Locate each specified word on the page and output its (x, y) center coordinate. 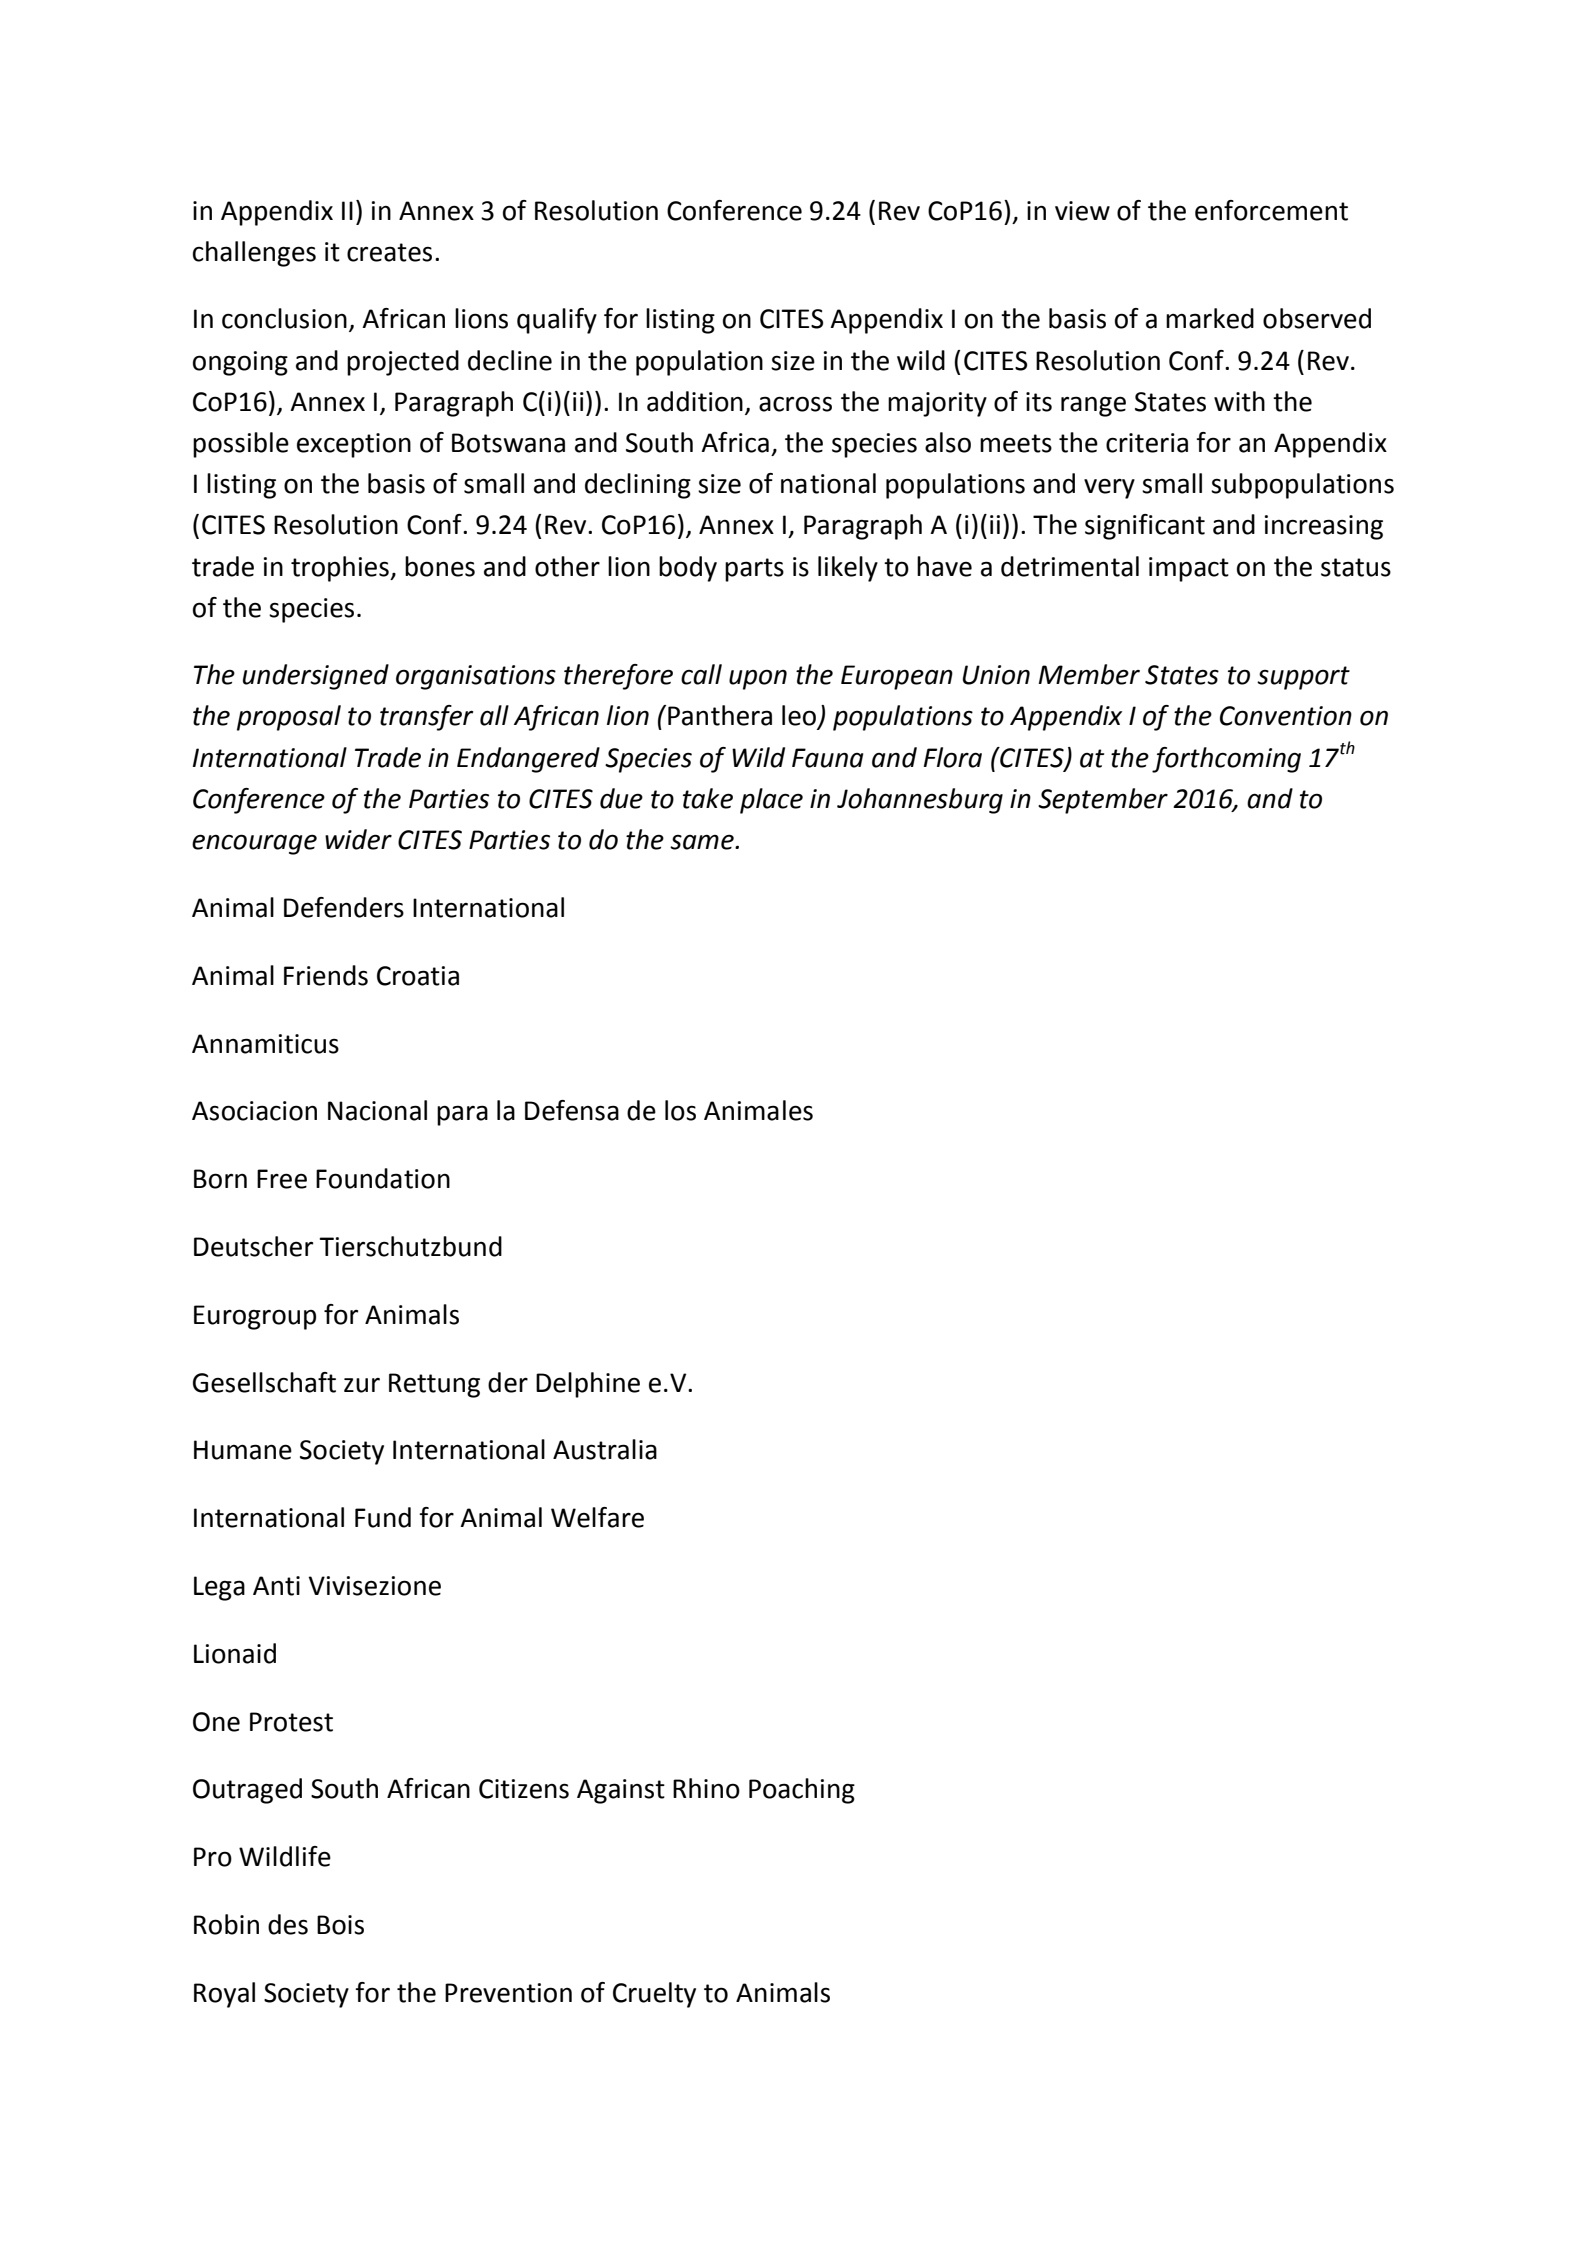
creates (389, 252)
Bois (340, 1925)
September (1103, 801)
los (680, 1110)
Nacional (377, 1110)
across (795, 404)
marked (1210, 318)
